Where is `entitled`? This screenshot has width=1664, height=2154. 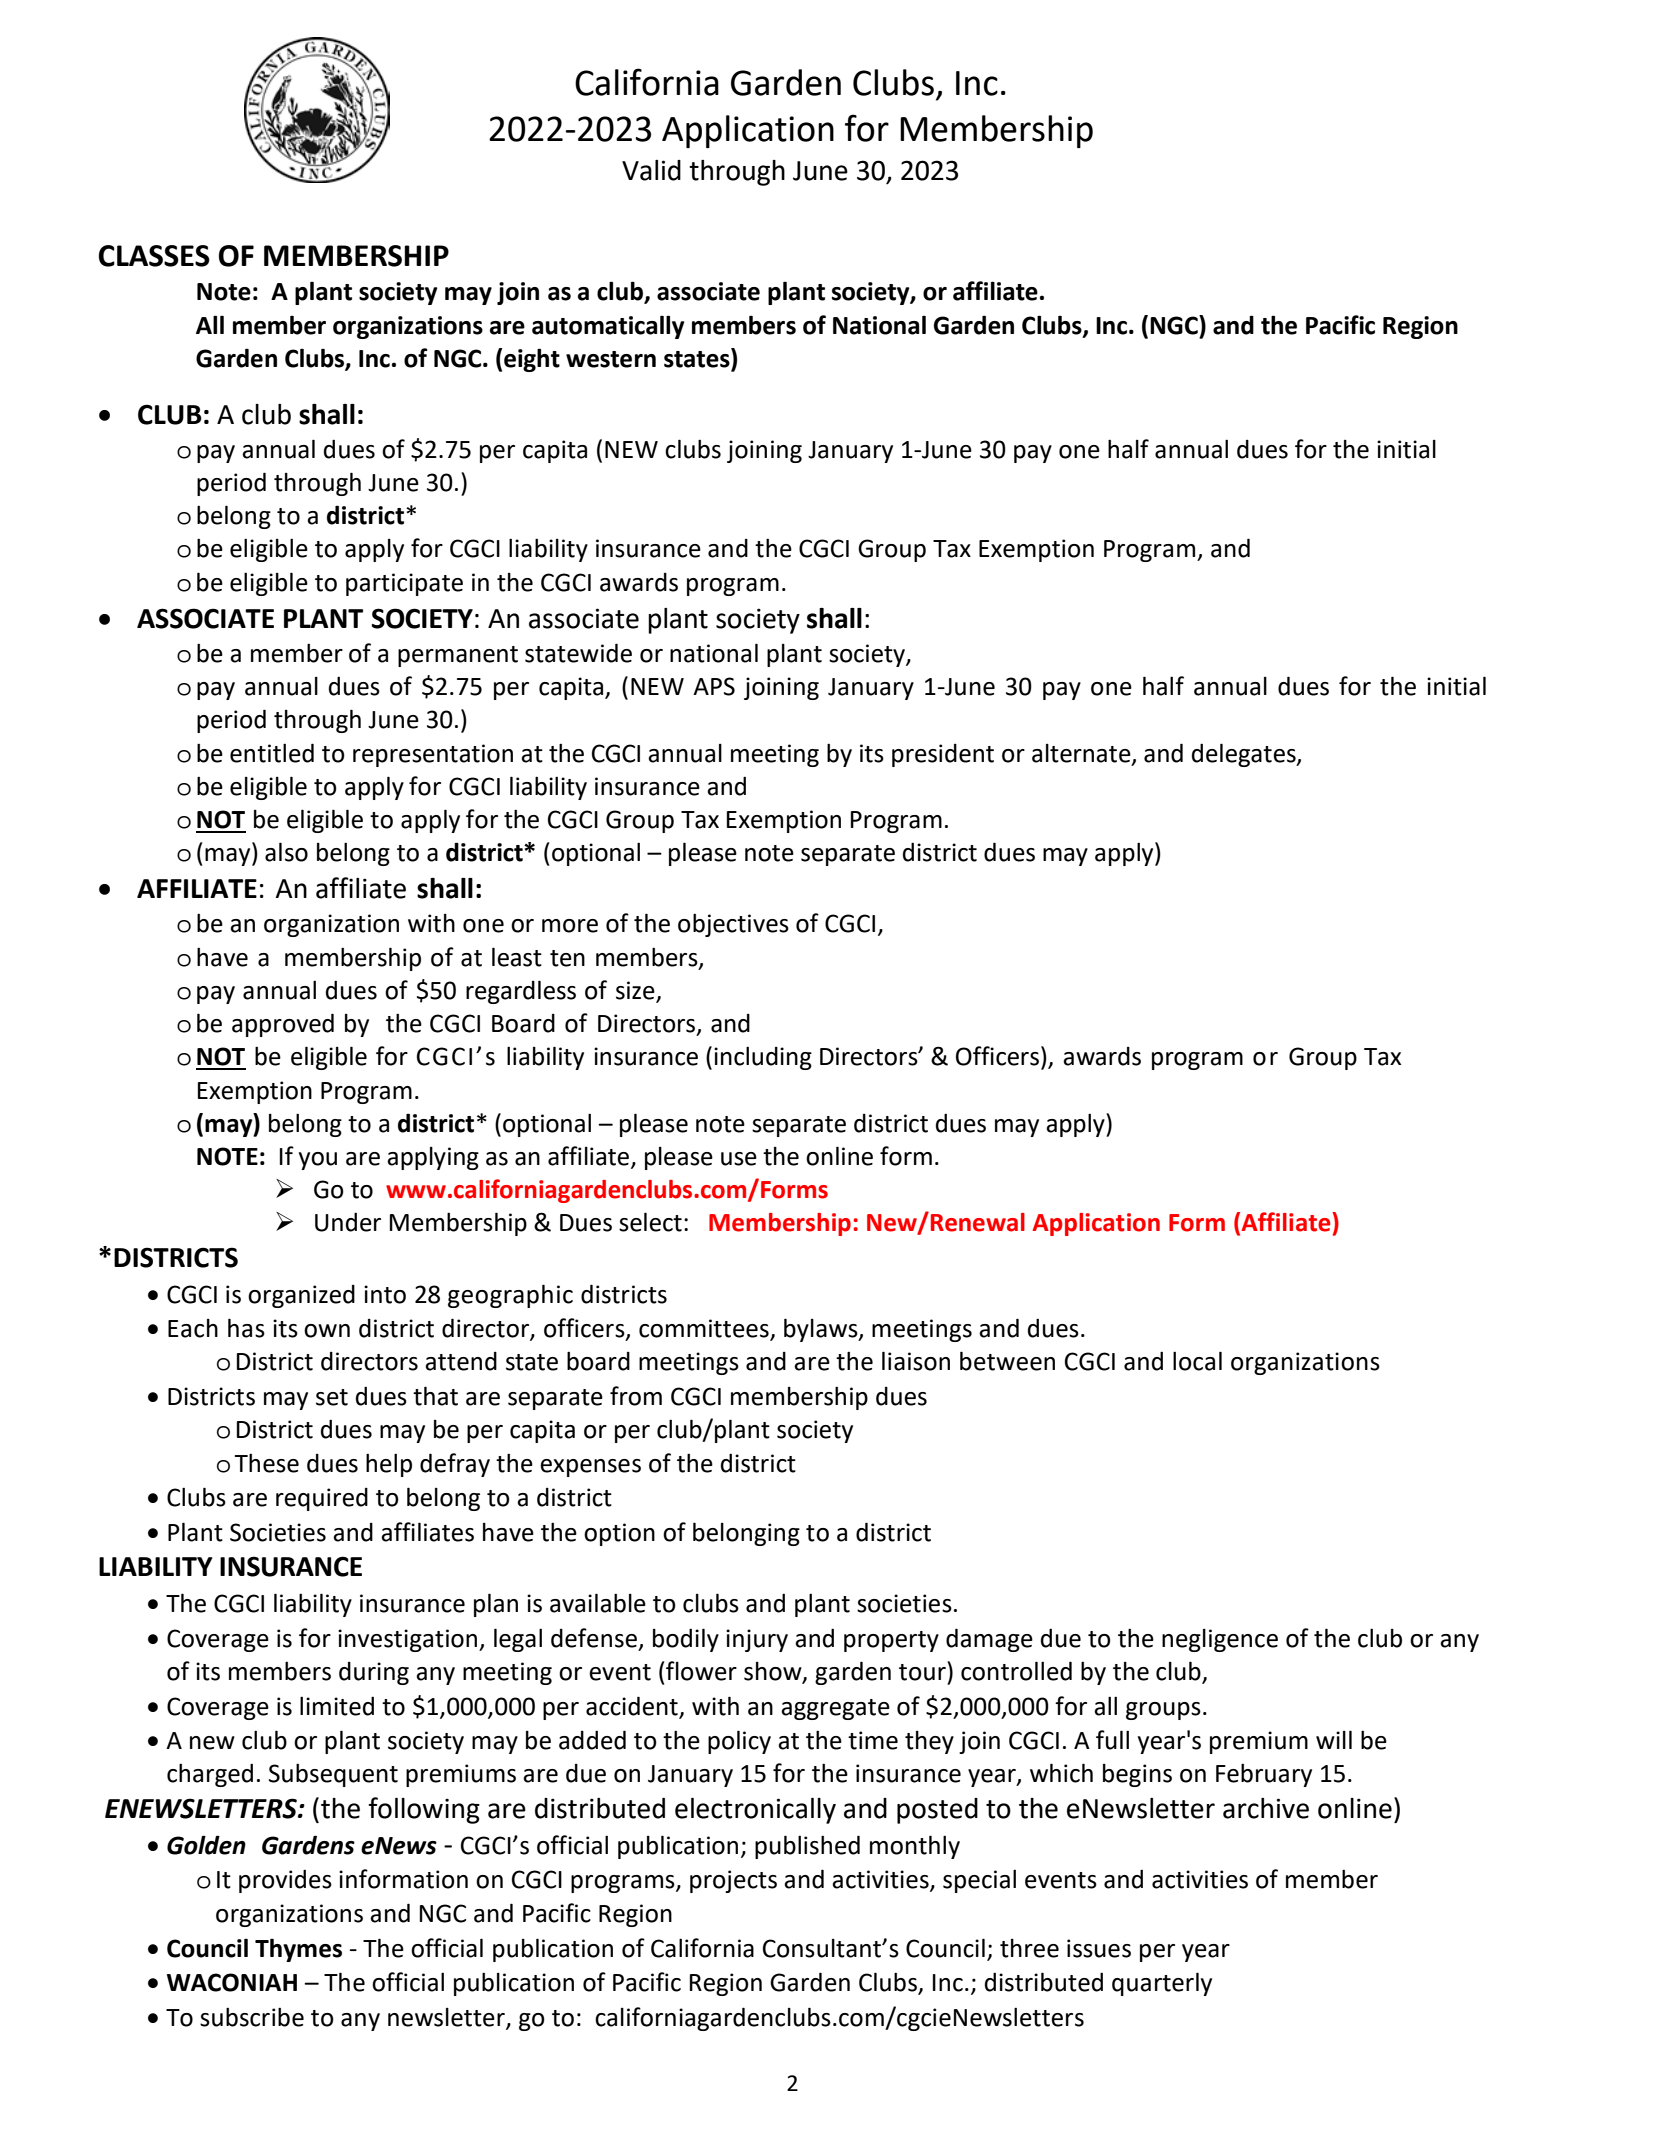
entitled is located at coordinates (272, 753).
